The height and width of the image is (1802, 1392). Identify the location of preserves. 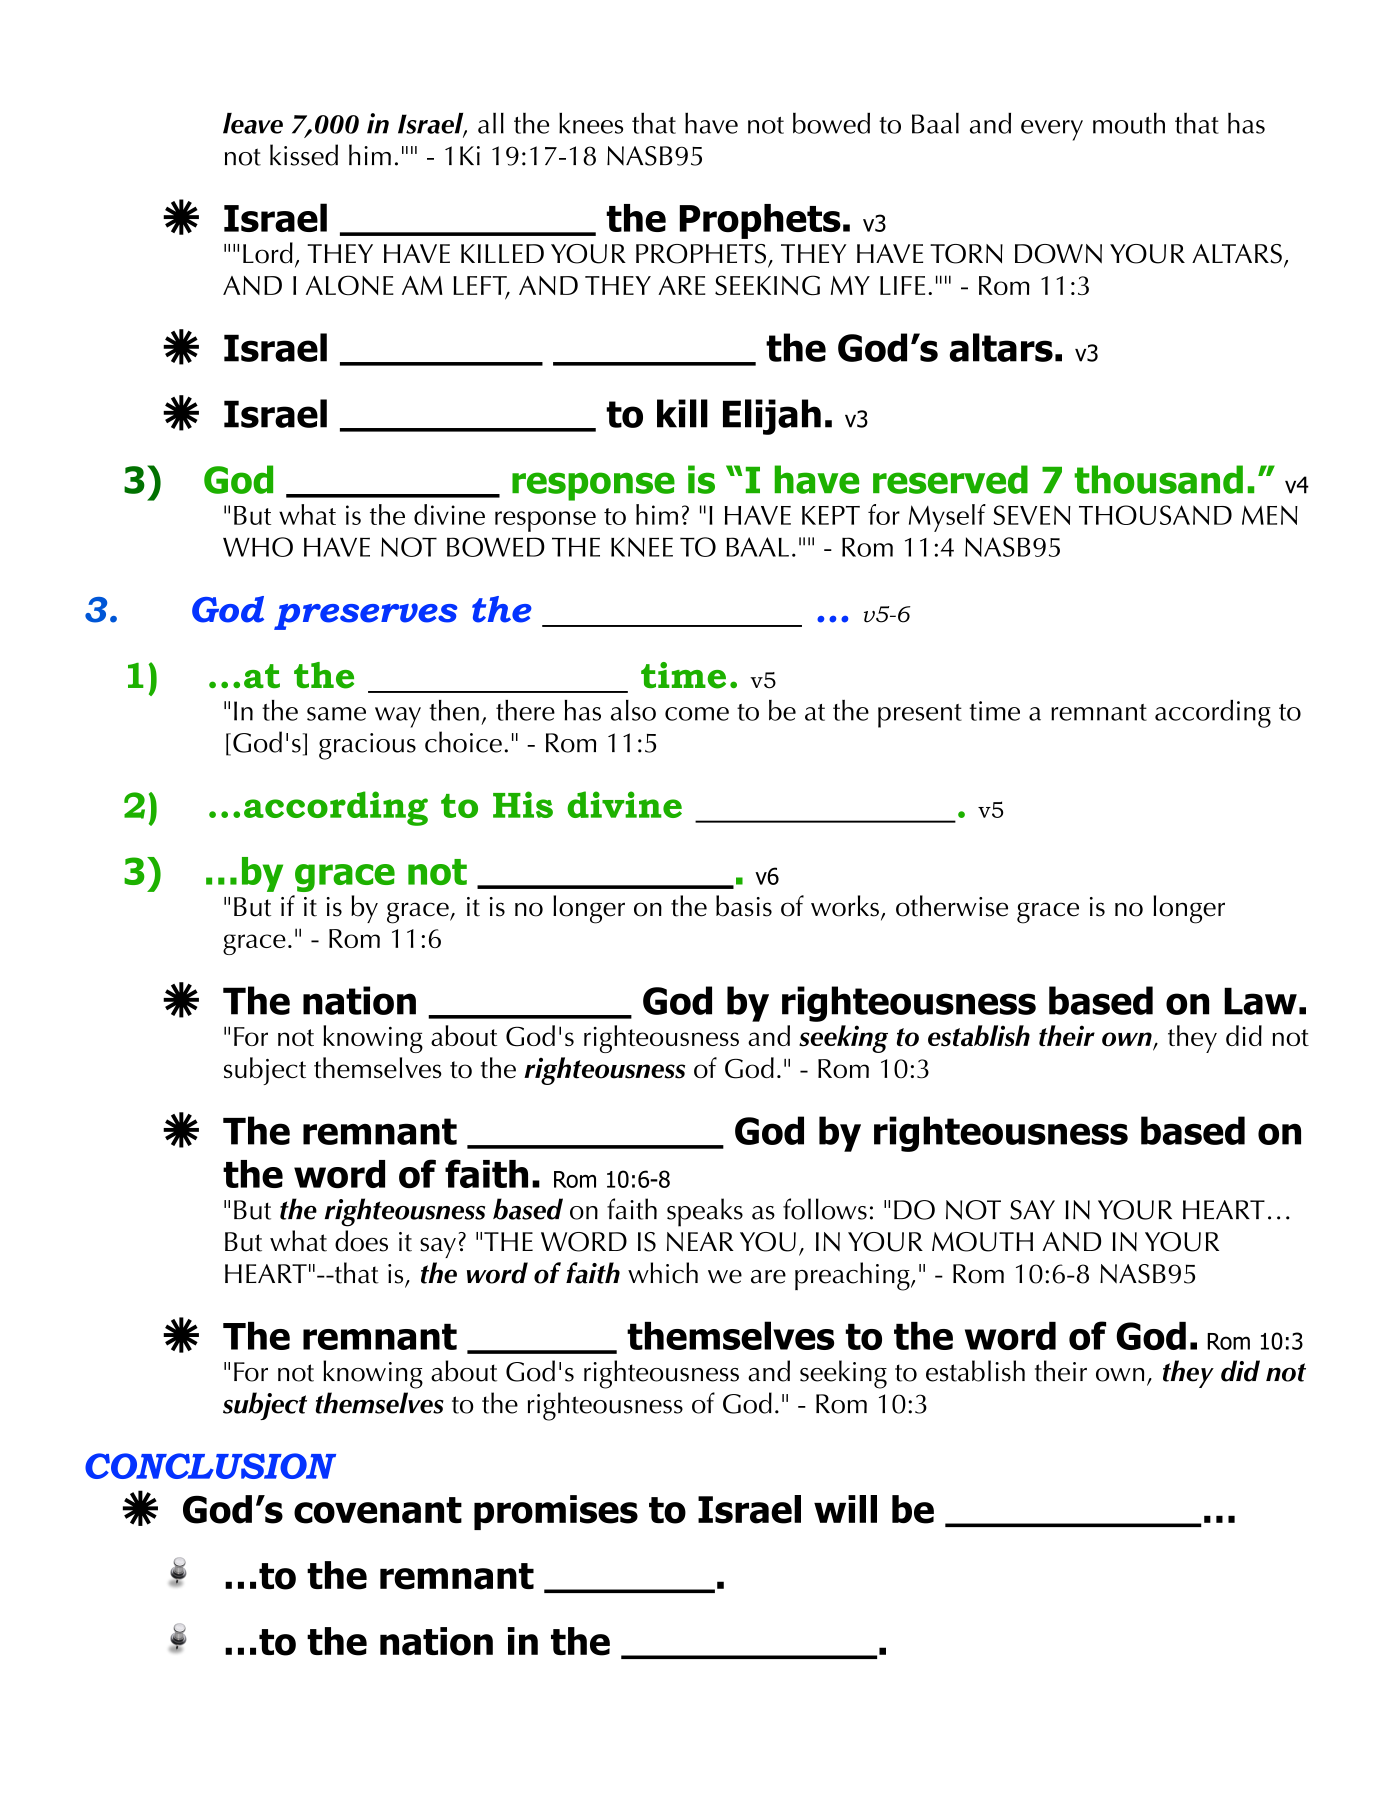
(365, 616).
